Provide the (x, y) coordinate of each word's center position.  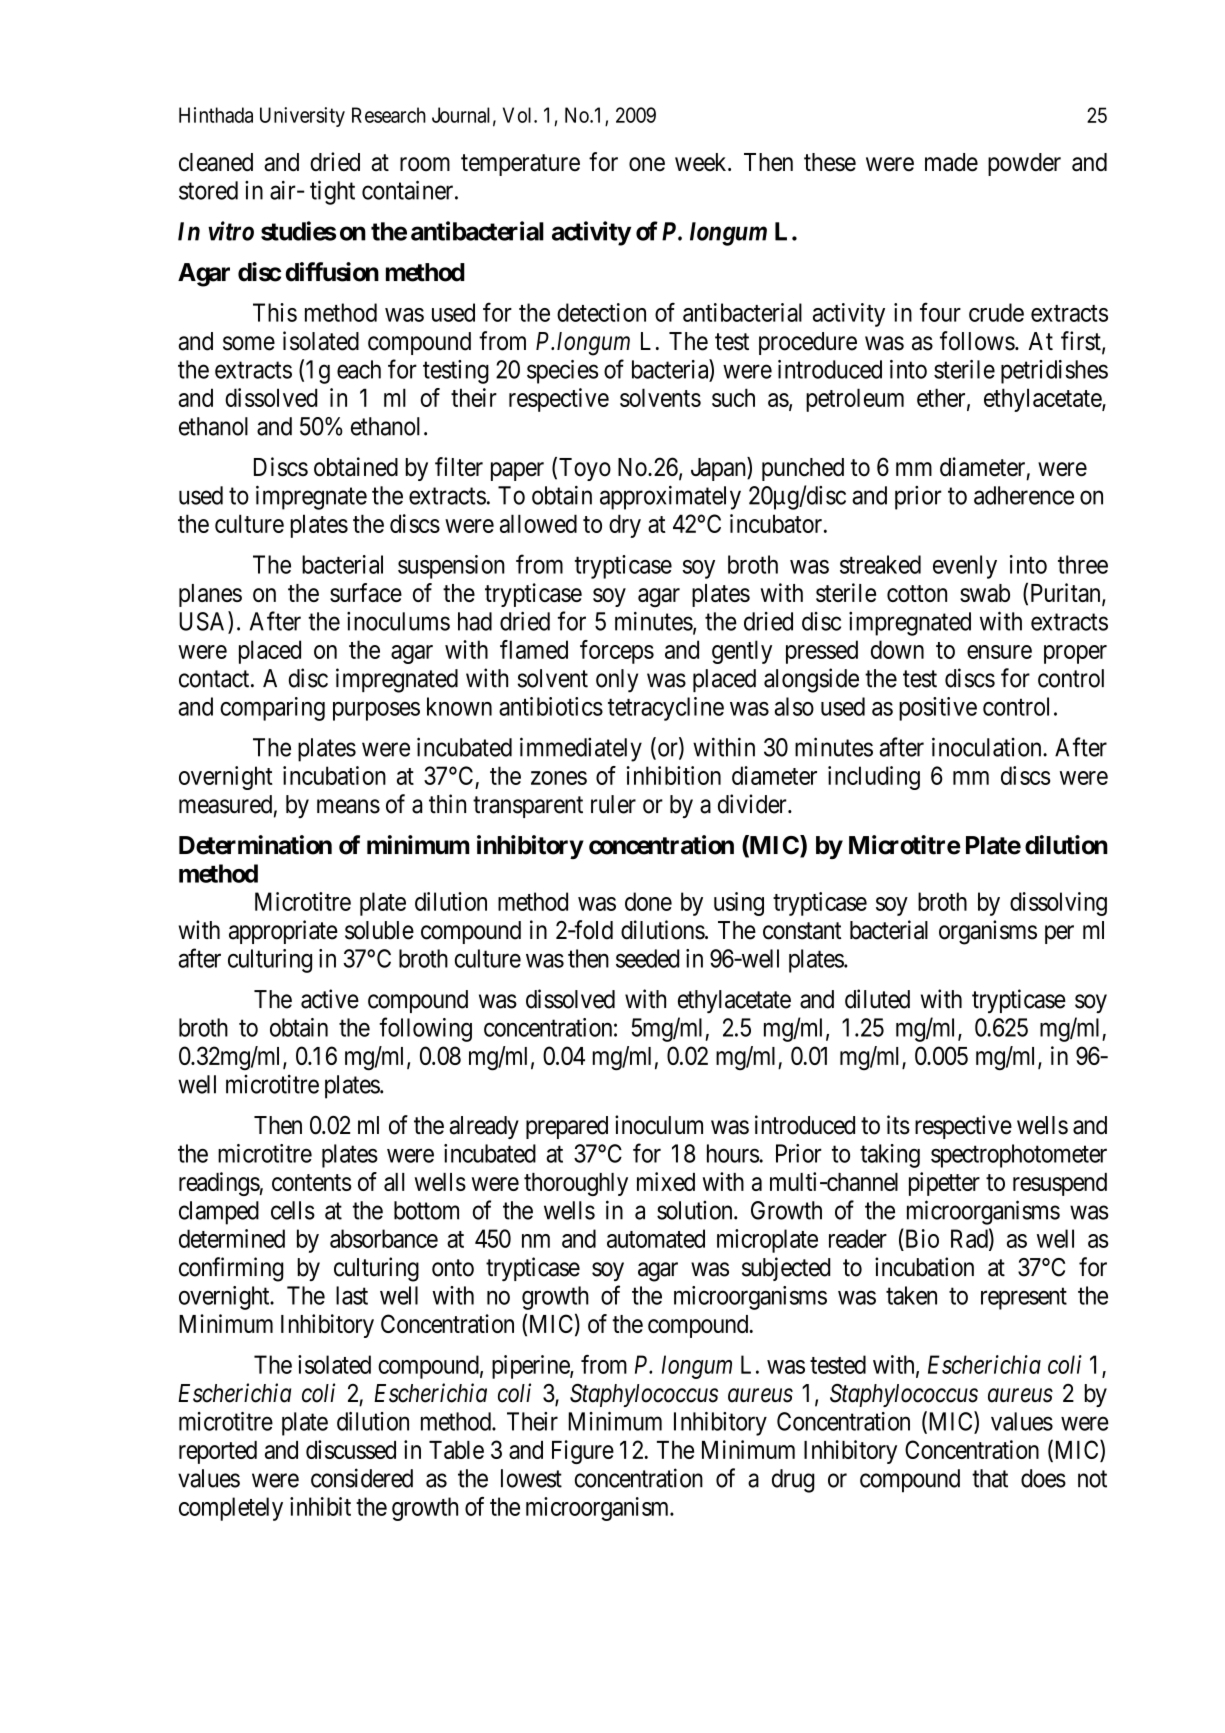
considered (362, 1478)
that (990, 1478)
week (702, 162)
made (951, 162)
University (302, 117)
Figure (583, 1452)
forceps (617, 652)
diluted (877, 999)
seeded (647, 958)
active (330, 999)
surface (366, 592)
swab (985, 593)
